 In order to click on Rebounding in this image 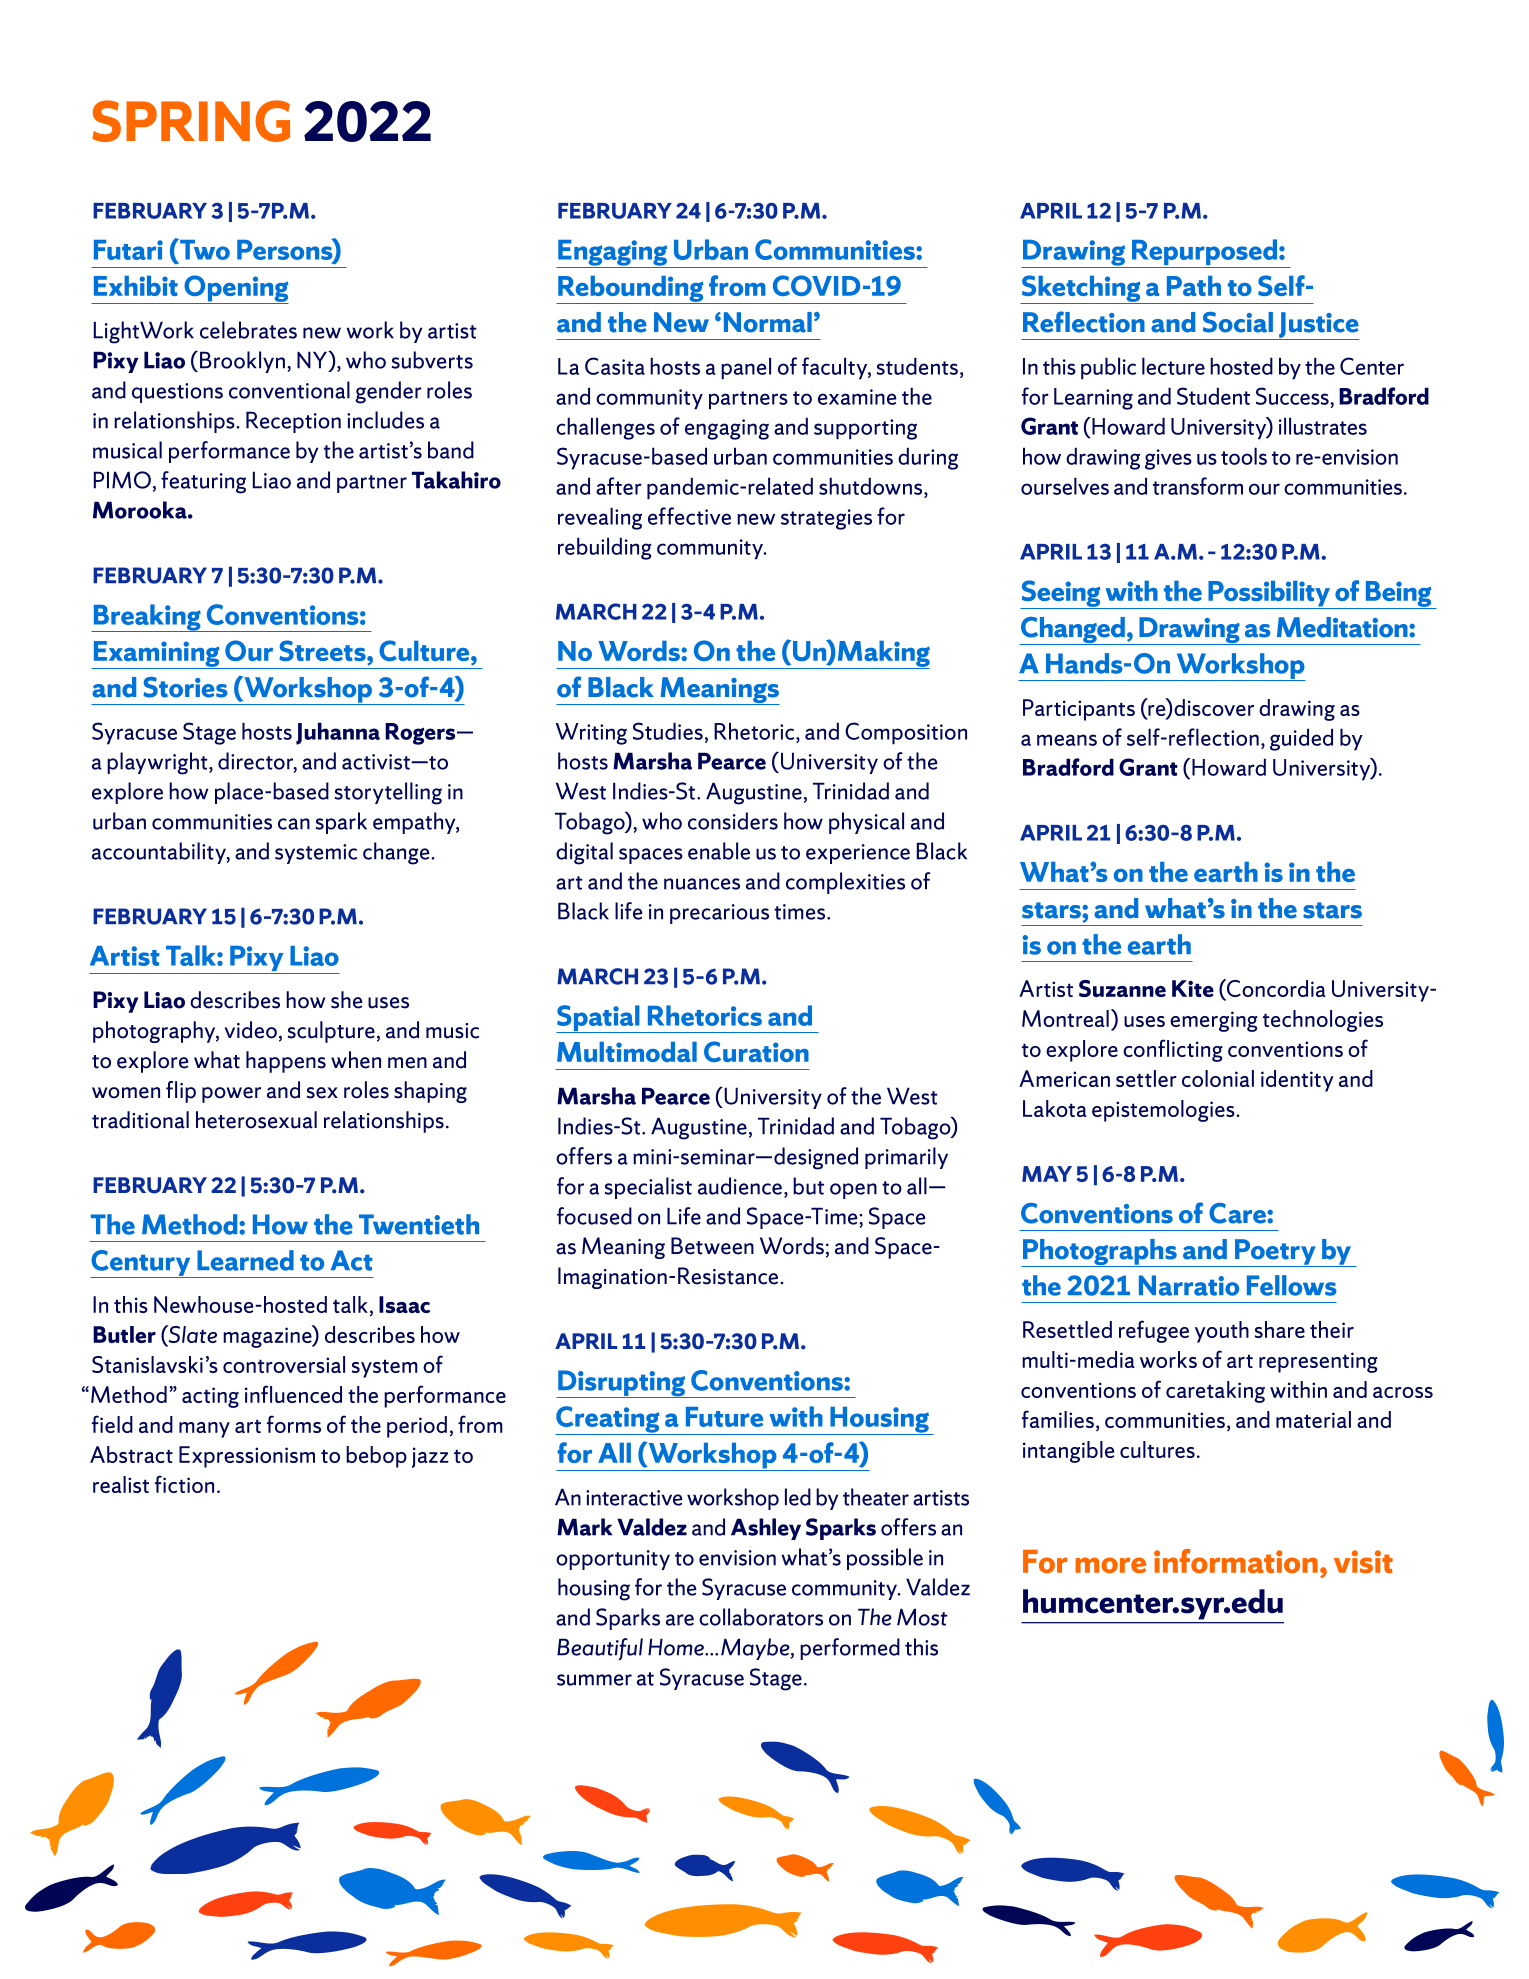, I will do `click(631, 289)`.
